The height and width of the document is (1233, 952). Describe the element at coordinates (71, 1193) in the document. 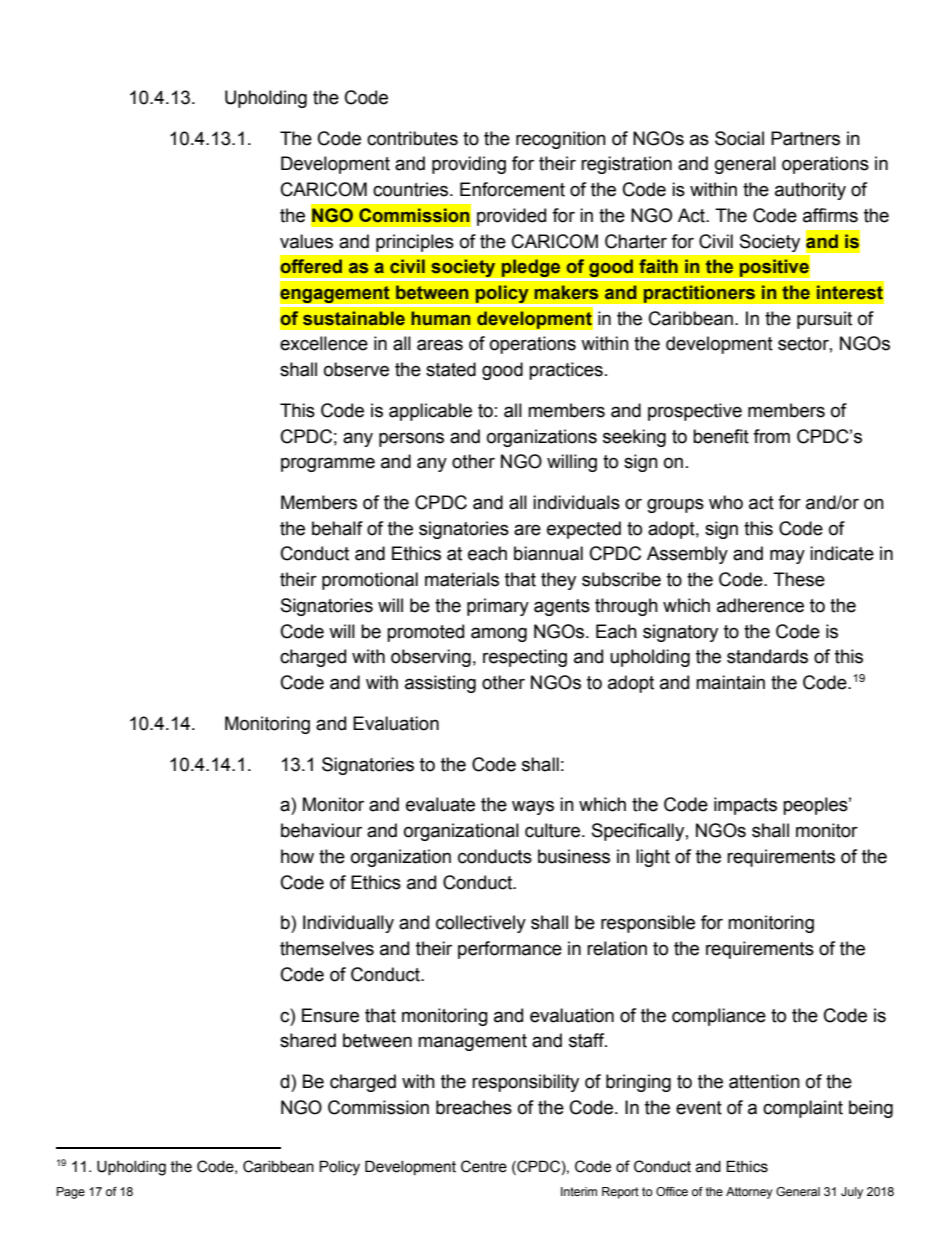

I see `Page` at that location.
